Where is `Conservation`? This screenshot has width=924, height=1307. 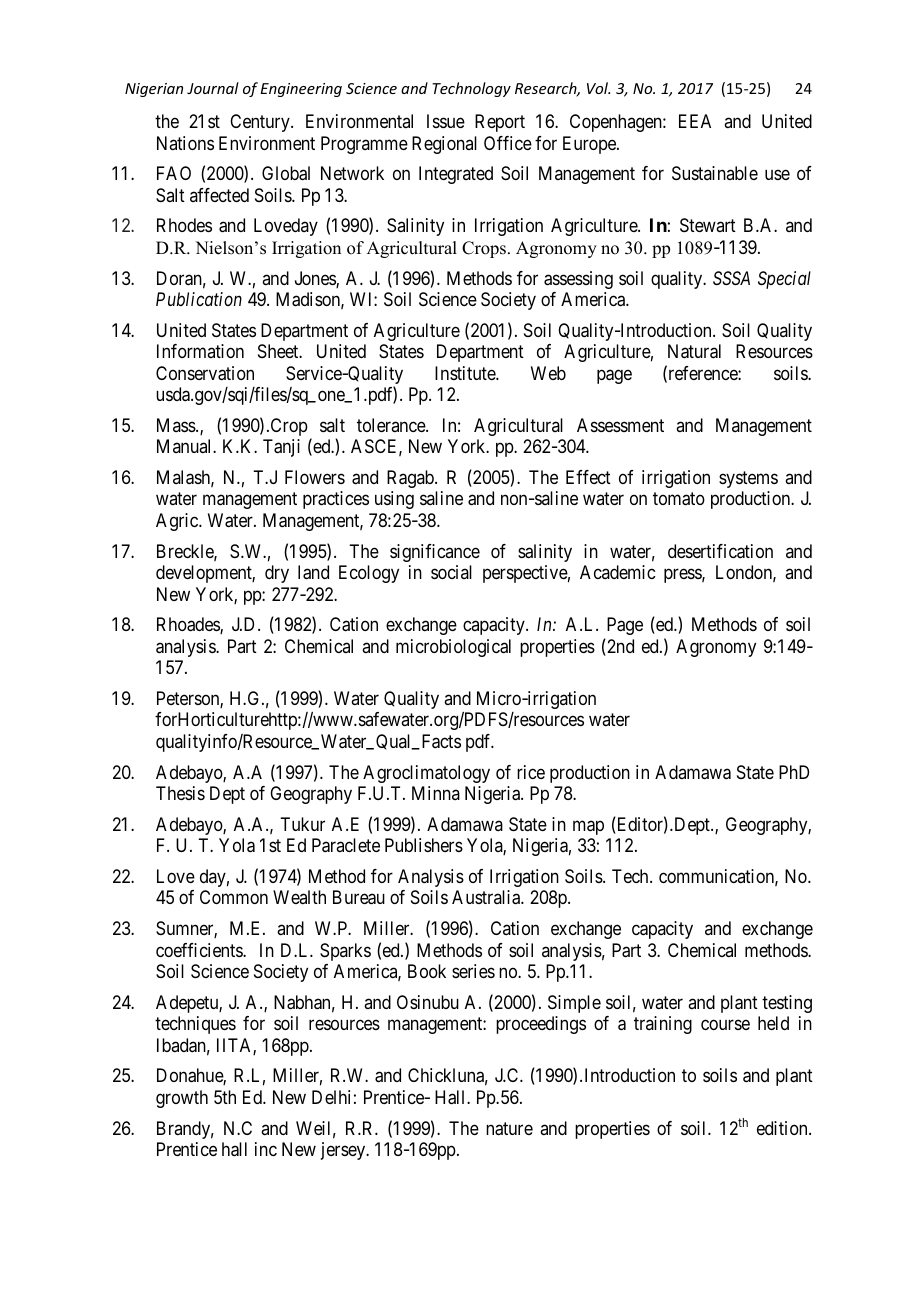 Conservation is located at coordinates (205, 373).
